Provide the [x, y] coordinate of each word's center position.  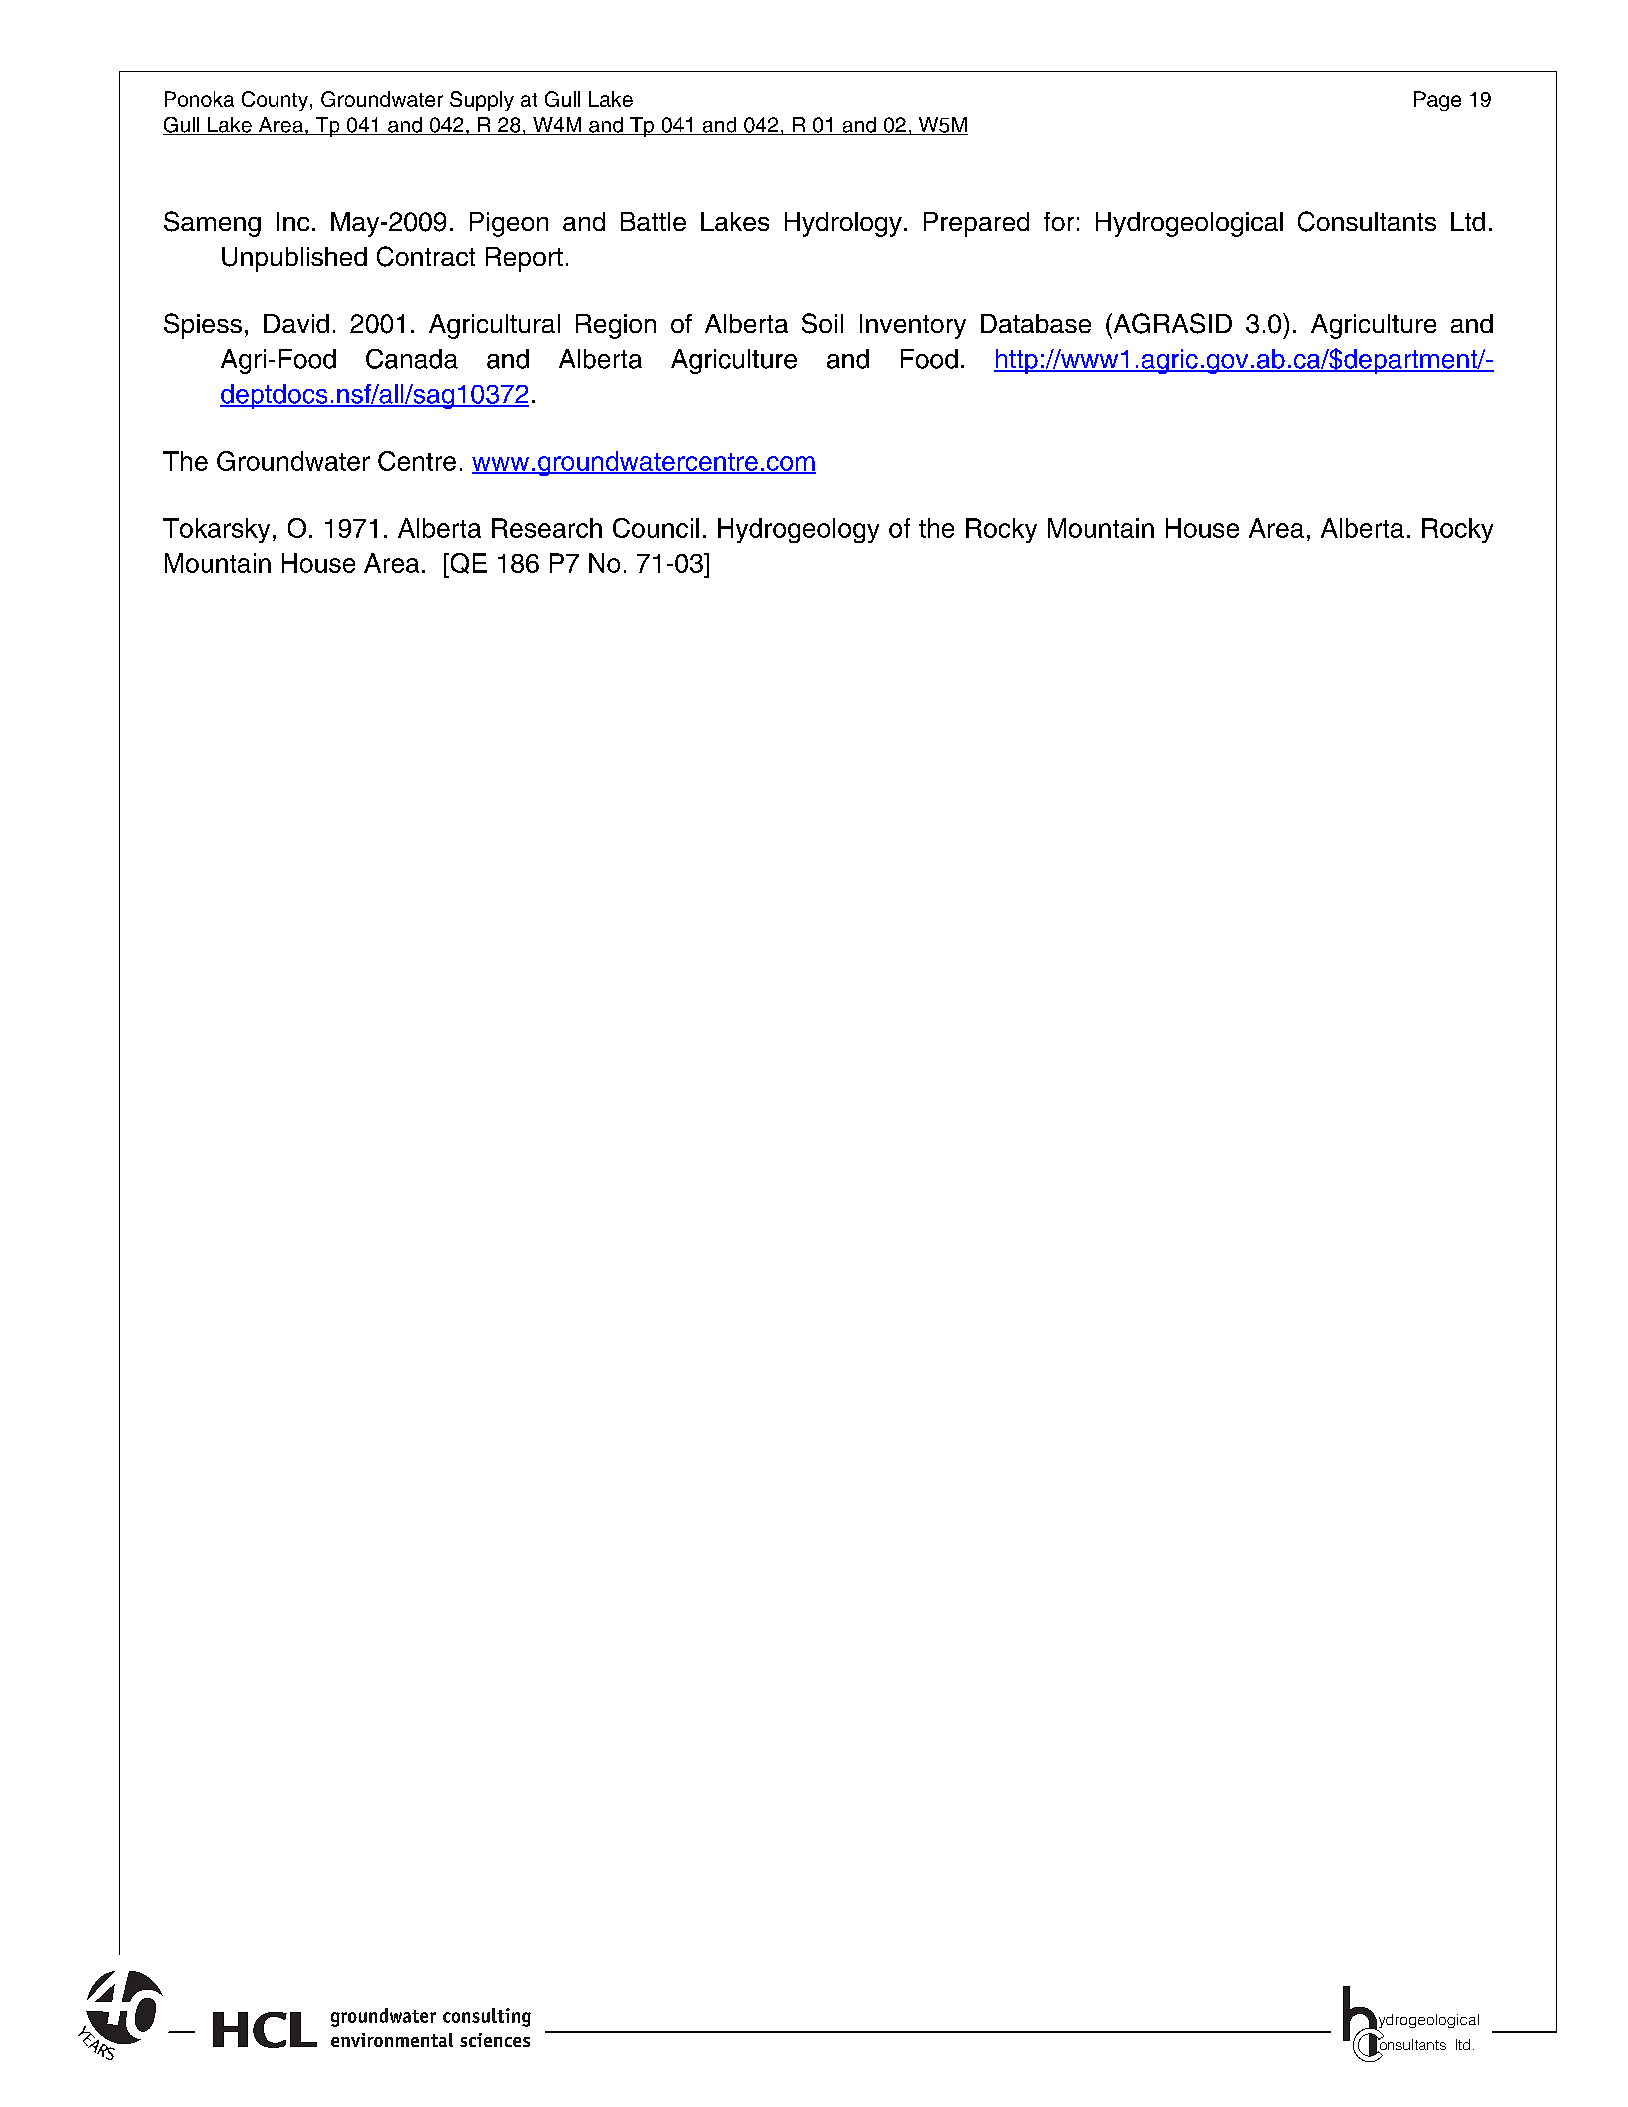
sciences [495, 2040]
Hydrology [843, 224]
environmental [392, 2040]
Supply [482, 101]
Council [656, 528]
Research [547, 528]
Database [1036, 323]
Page [1437, 101]
